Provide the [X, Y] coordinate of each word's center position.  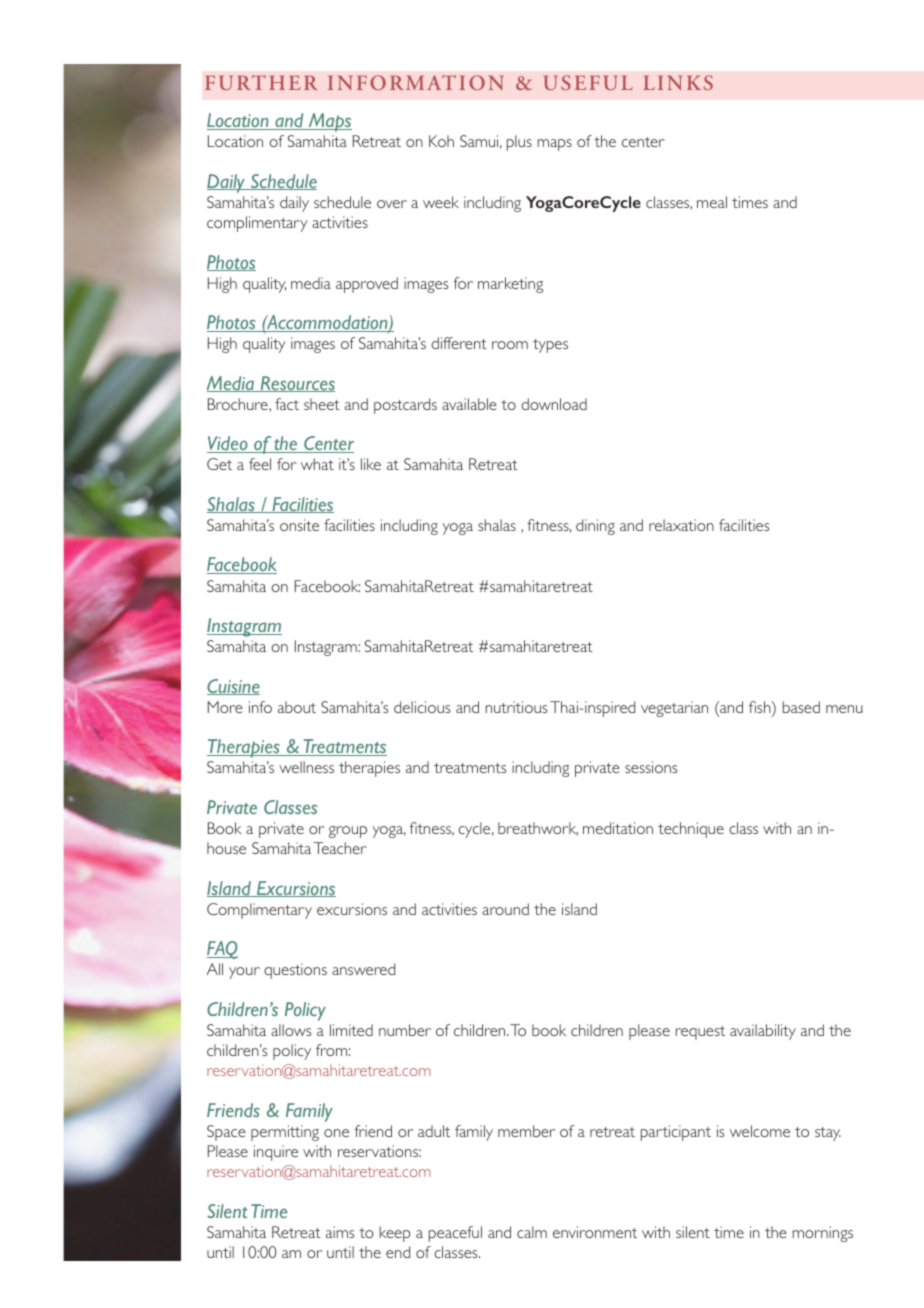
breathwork [538, 829]
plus [519, 143]
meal [712, 202]
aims [340, 1232]
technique [691, 830]
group [348, 832]
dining [595, 527]
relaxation [681, 525]
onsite [299, 525]
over [392, 204]
